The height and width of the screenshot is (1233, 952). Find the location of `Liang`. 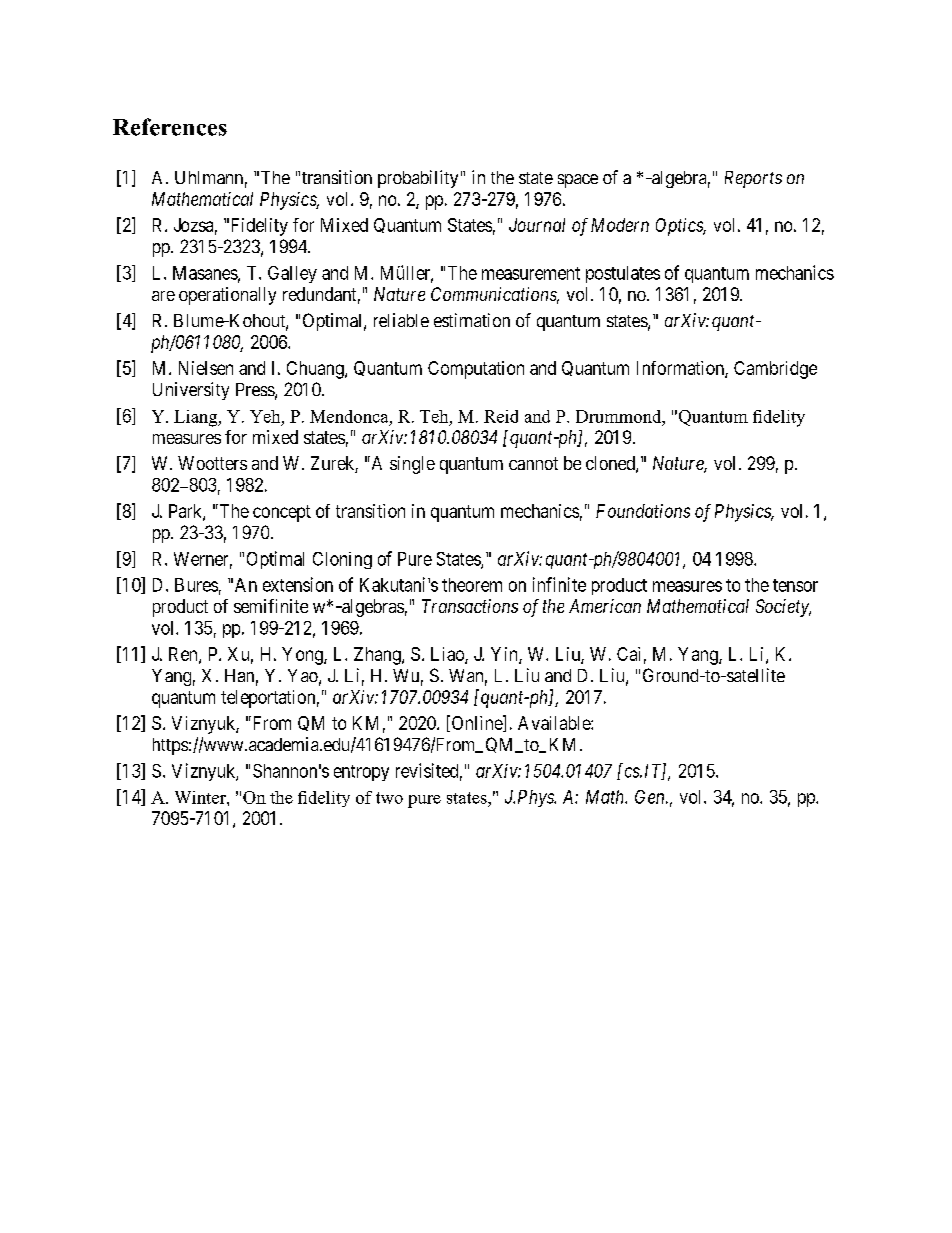

Liang is located at coordinates (197, 418).
